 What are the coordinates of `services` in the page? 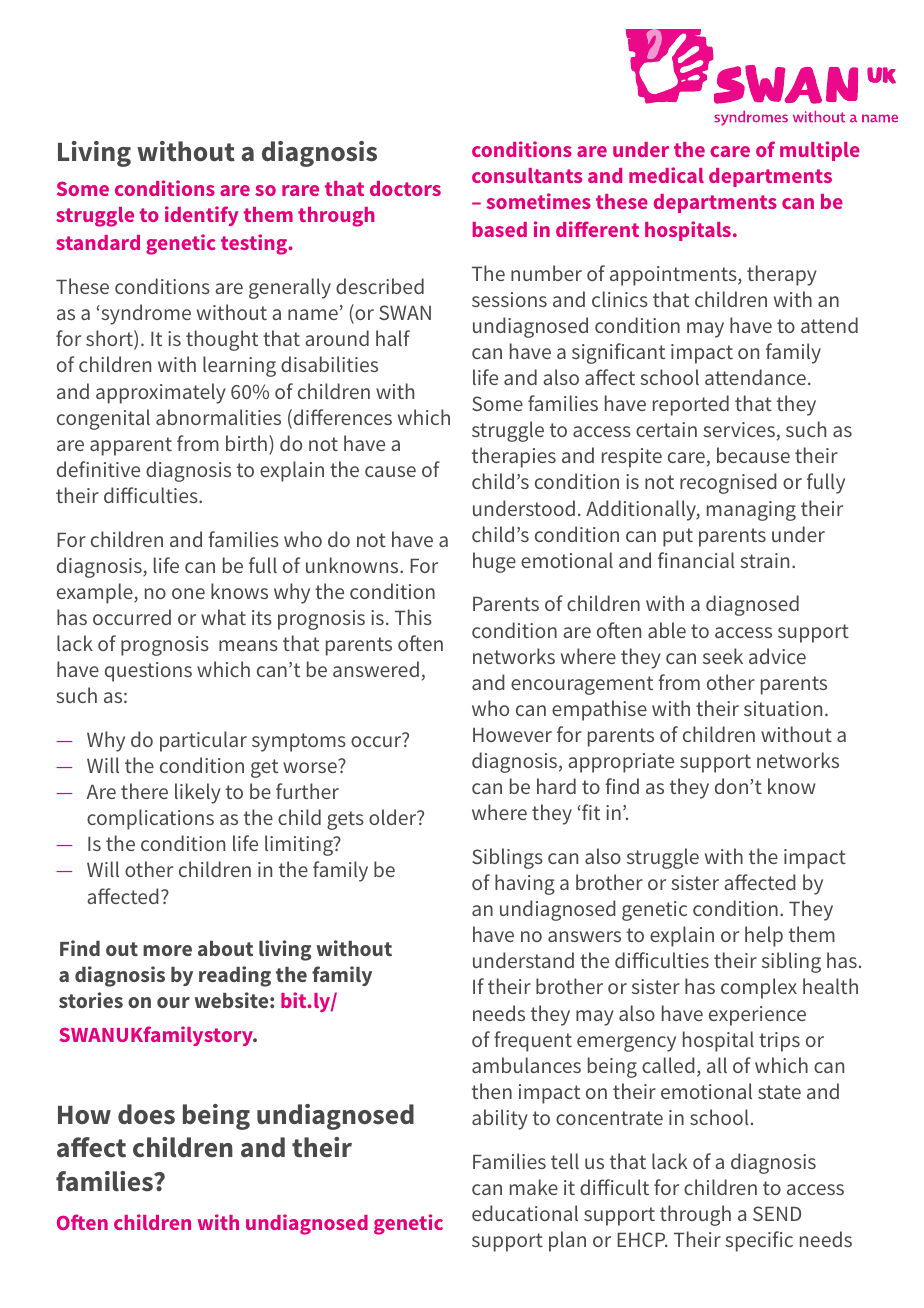 It's located at (739, 429).
